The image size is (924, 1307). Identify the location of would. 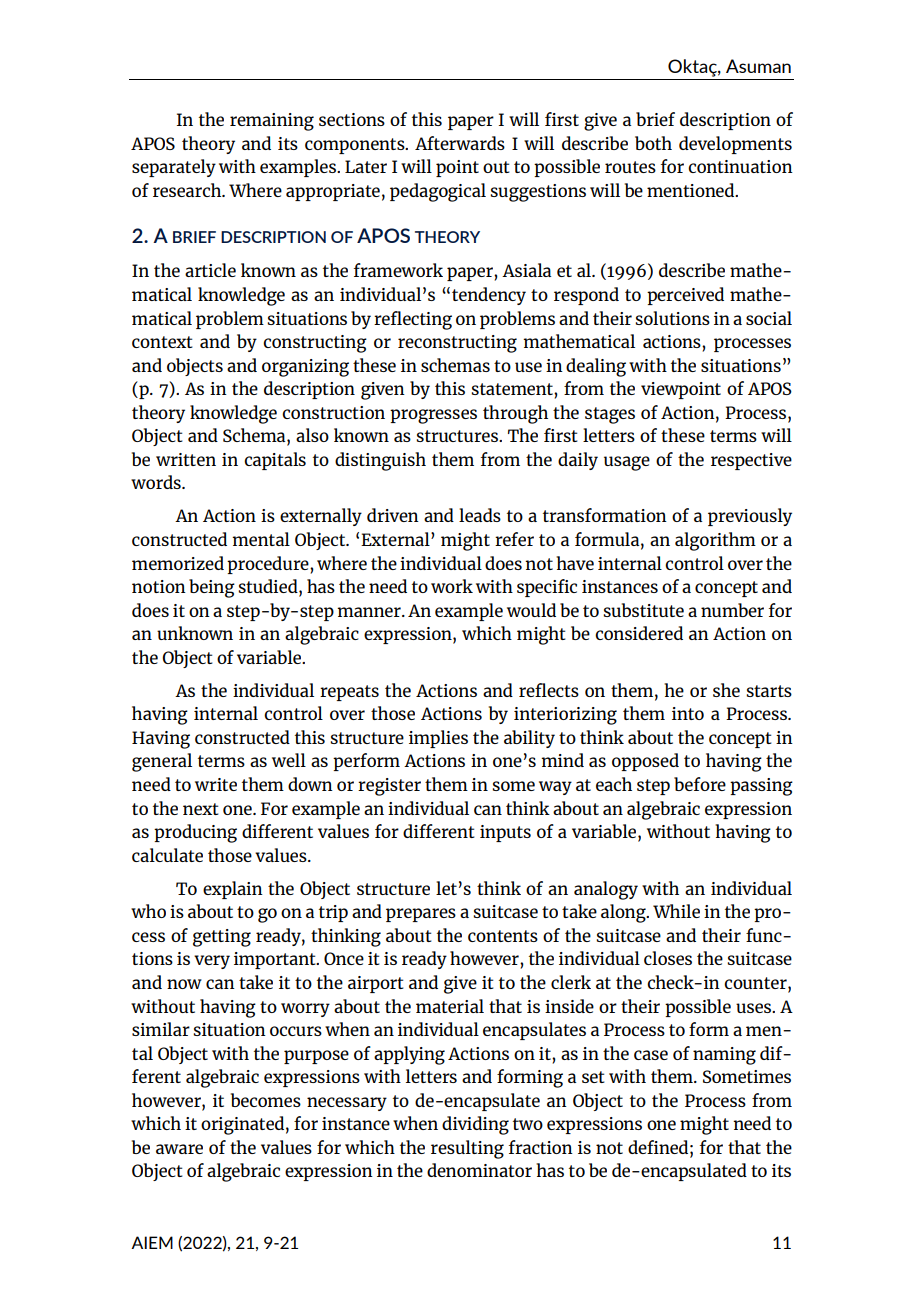
(531, 610).
